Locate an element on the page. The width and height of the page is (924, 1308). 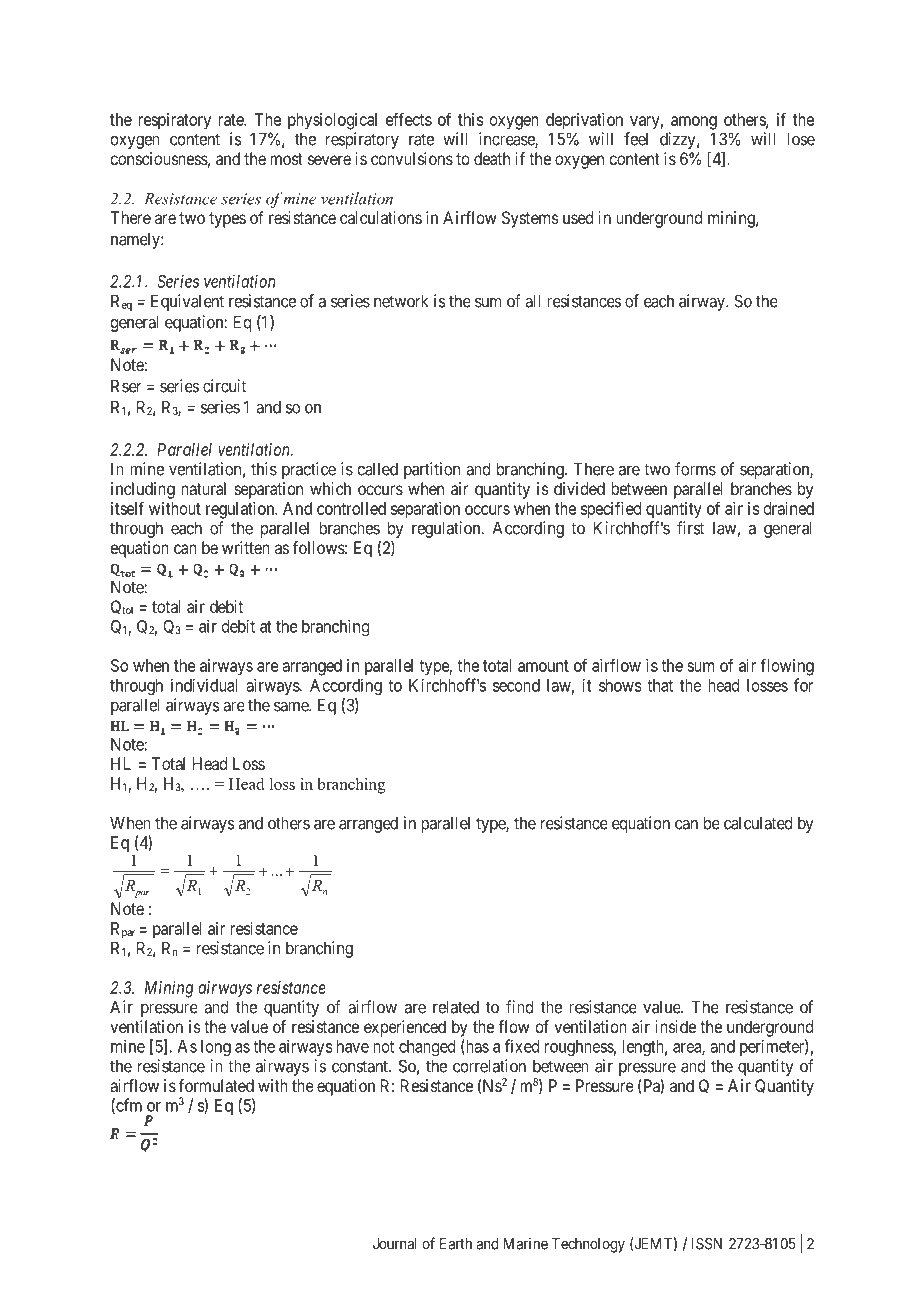
individual is located at coordinates (204, 685).
